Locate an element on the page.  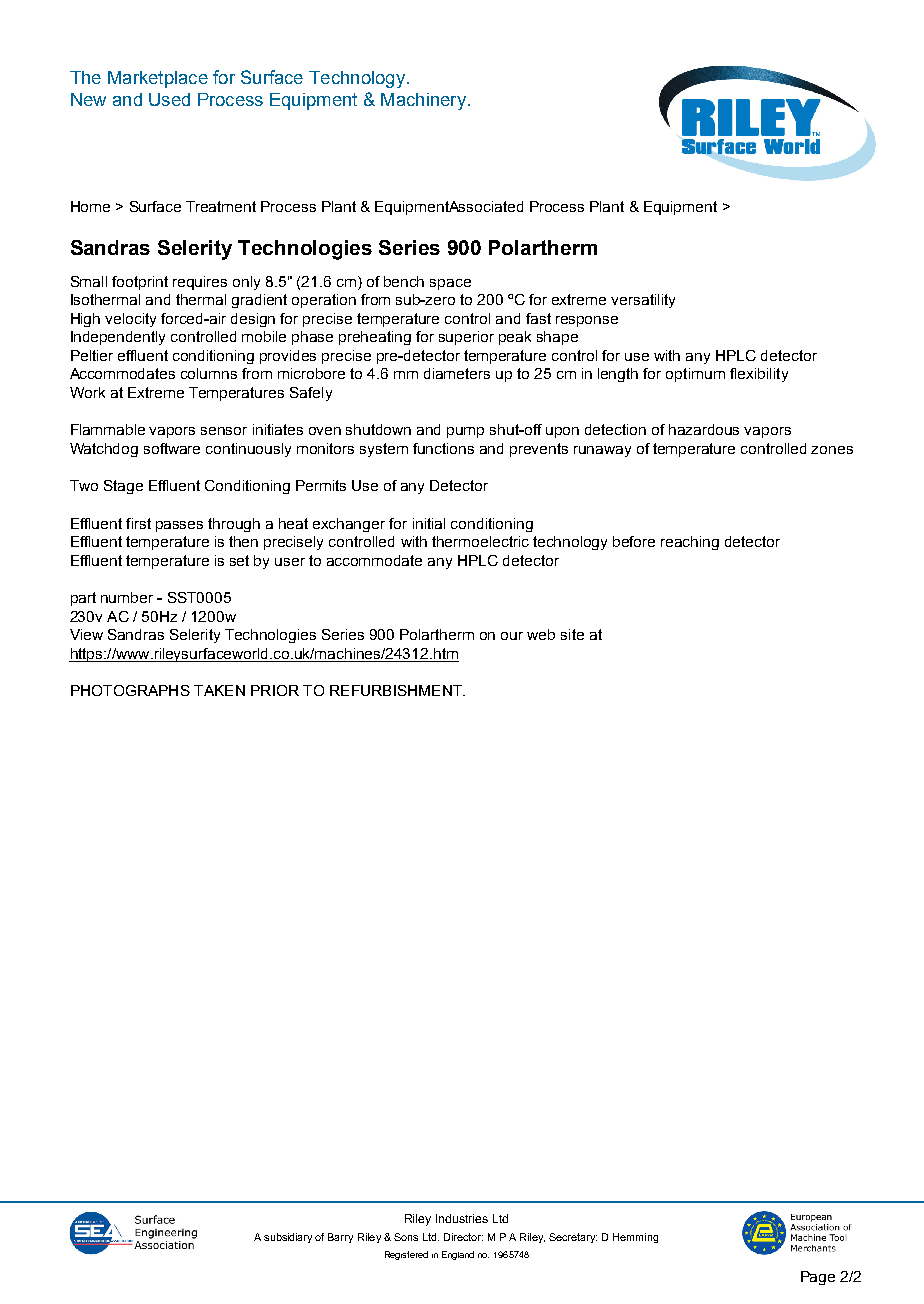
versatility is located at coordinates (643, 301).
